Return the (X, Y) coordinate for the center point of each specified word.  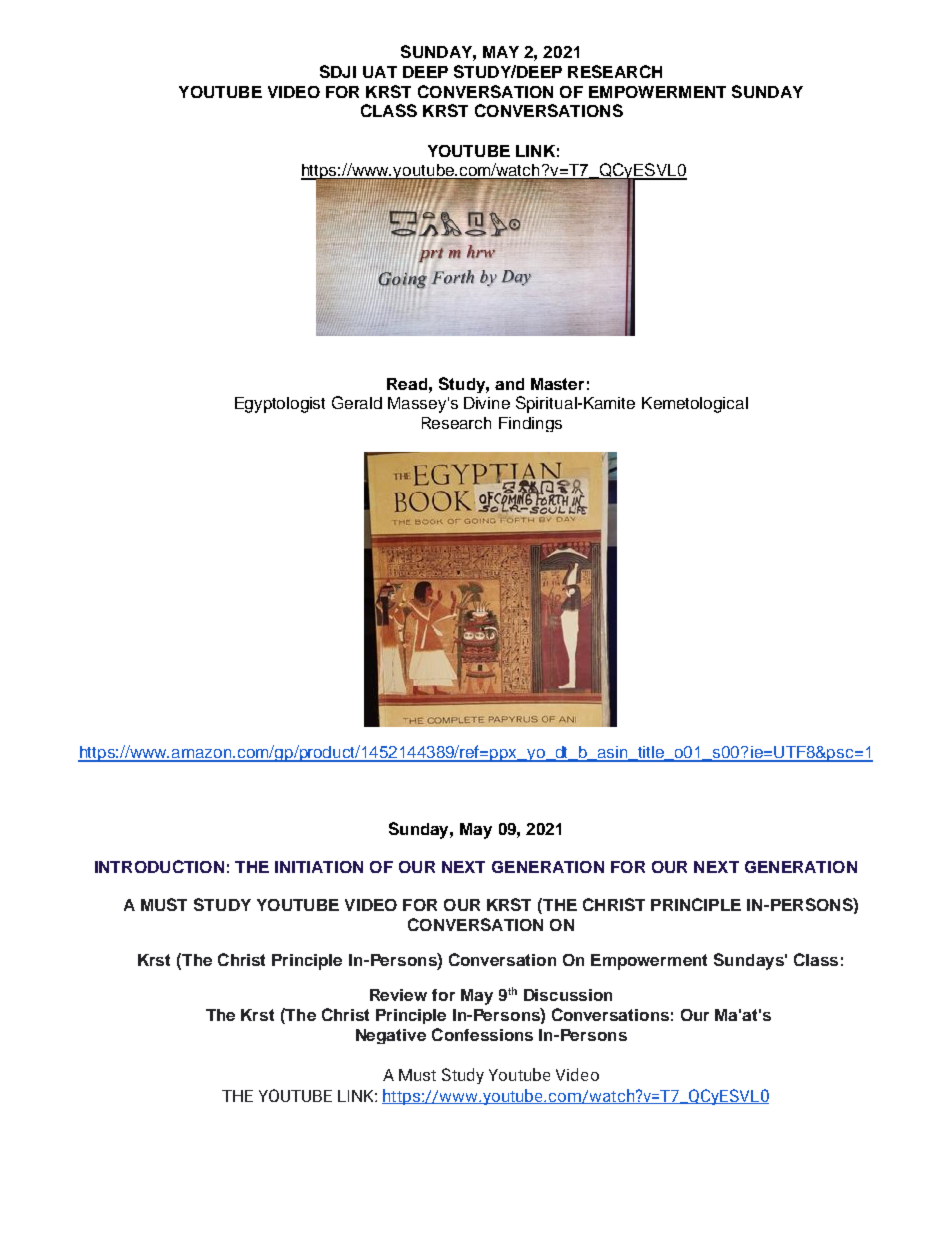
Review (398, 995)
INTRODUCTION (159, 866)
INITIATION (319, 867)
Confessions (482, 1034)
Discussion (568, 995)
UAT (380, 72)
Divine (487, 403)
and (509, 384)
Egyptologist (280, 405)
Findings (530, 424)
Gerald (357, 402)
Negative (391, 1036)
